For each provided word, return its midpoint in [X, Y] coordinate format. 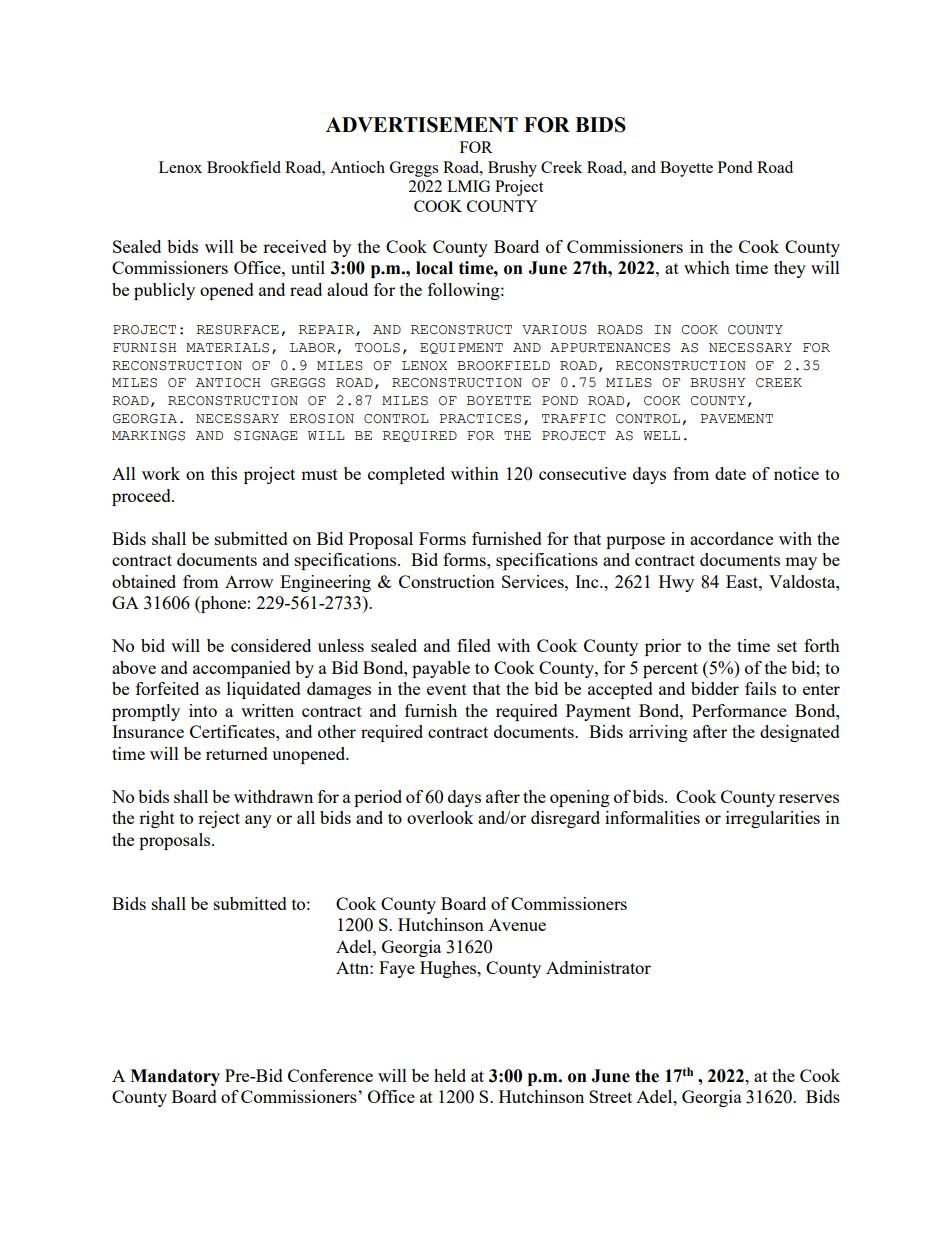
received [295, 246]
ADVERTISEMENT [422, 125]
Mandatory [175, 1077]
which [707, 267]
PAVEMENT [736, 418]
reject [219, 819]
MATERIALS [227, 348]
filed [474, 645]
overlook [440, 817]
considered [271, 645]
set [787, 646]
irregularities [773, 819]
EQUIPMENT [461, 348]
